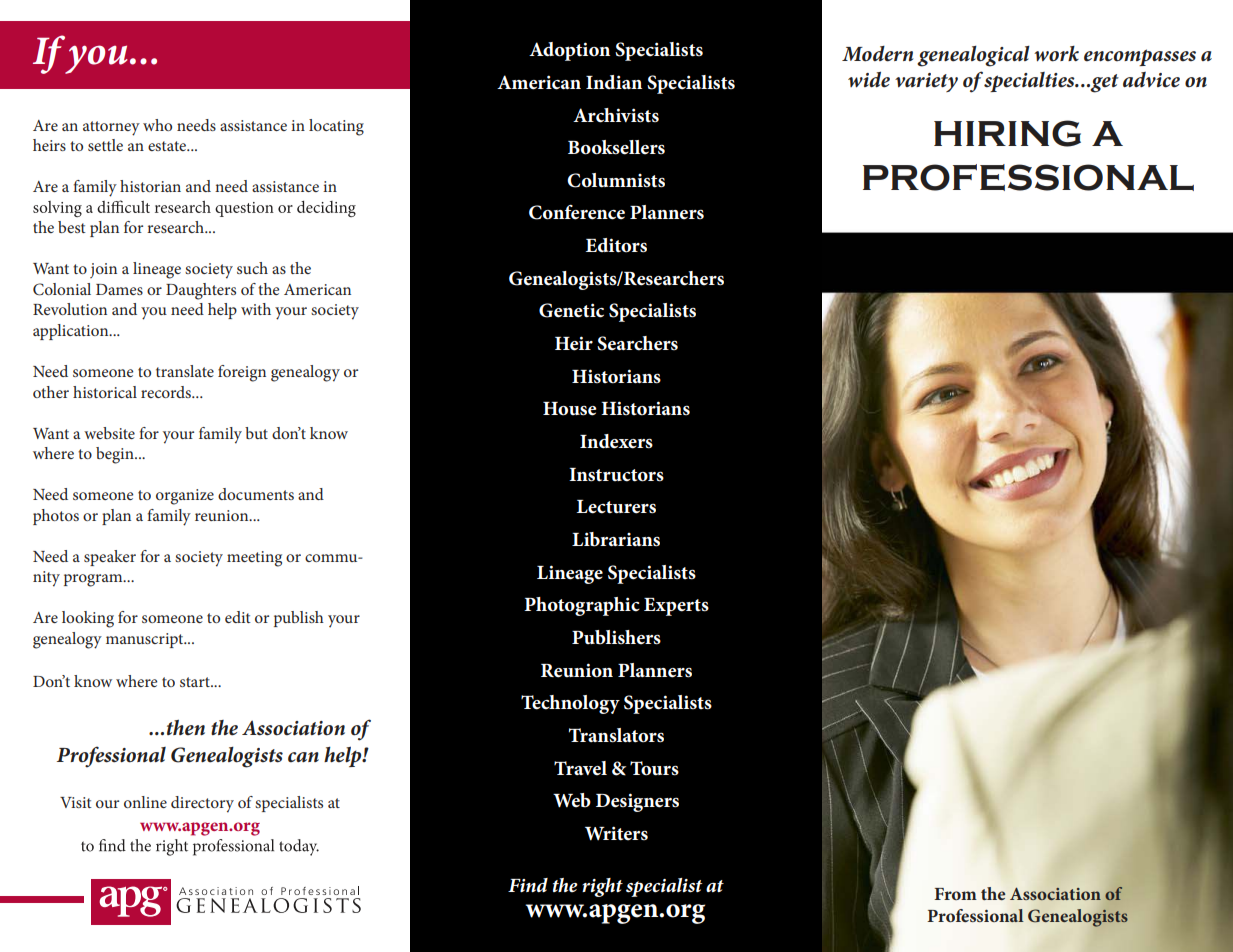 This image has height=952, width=1233. Describe the element at coordinates (582, 606) in the image. I see `Photographic` at that location.
